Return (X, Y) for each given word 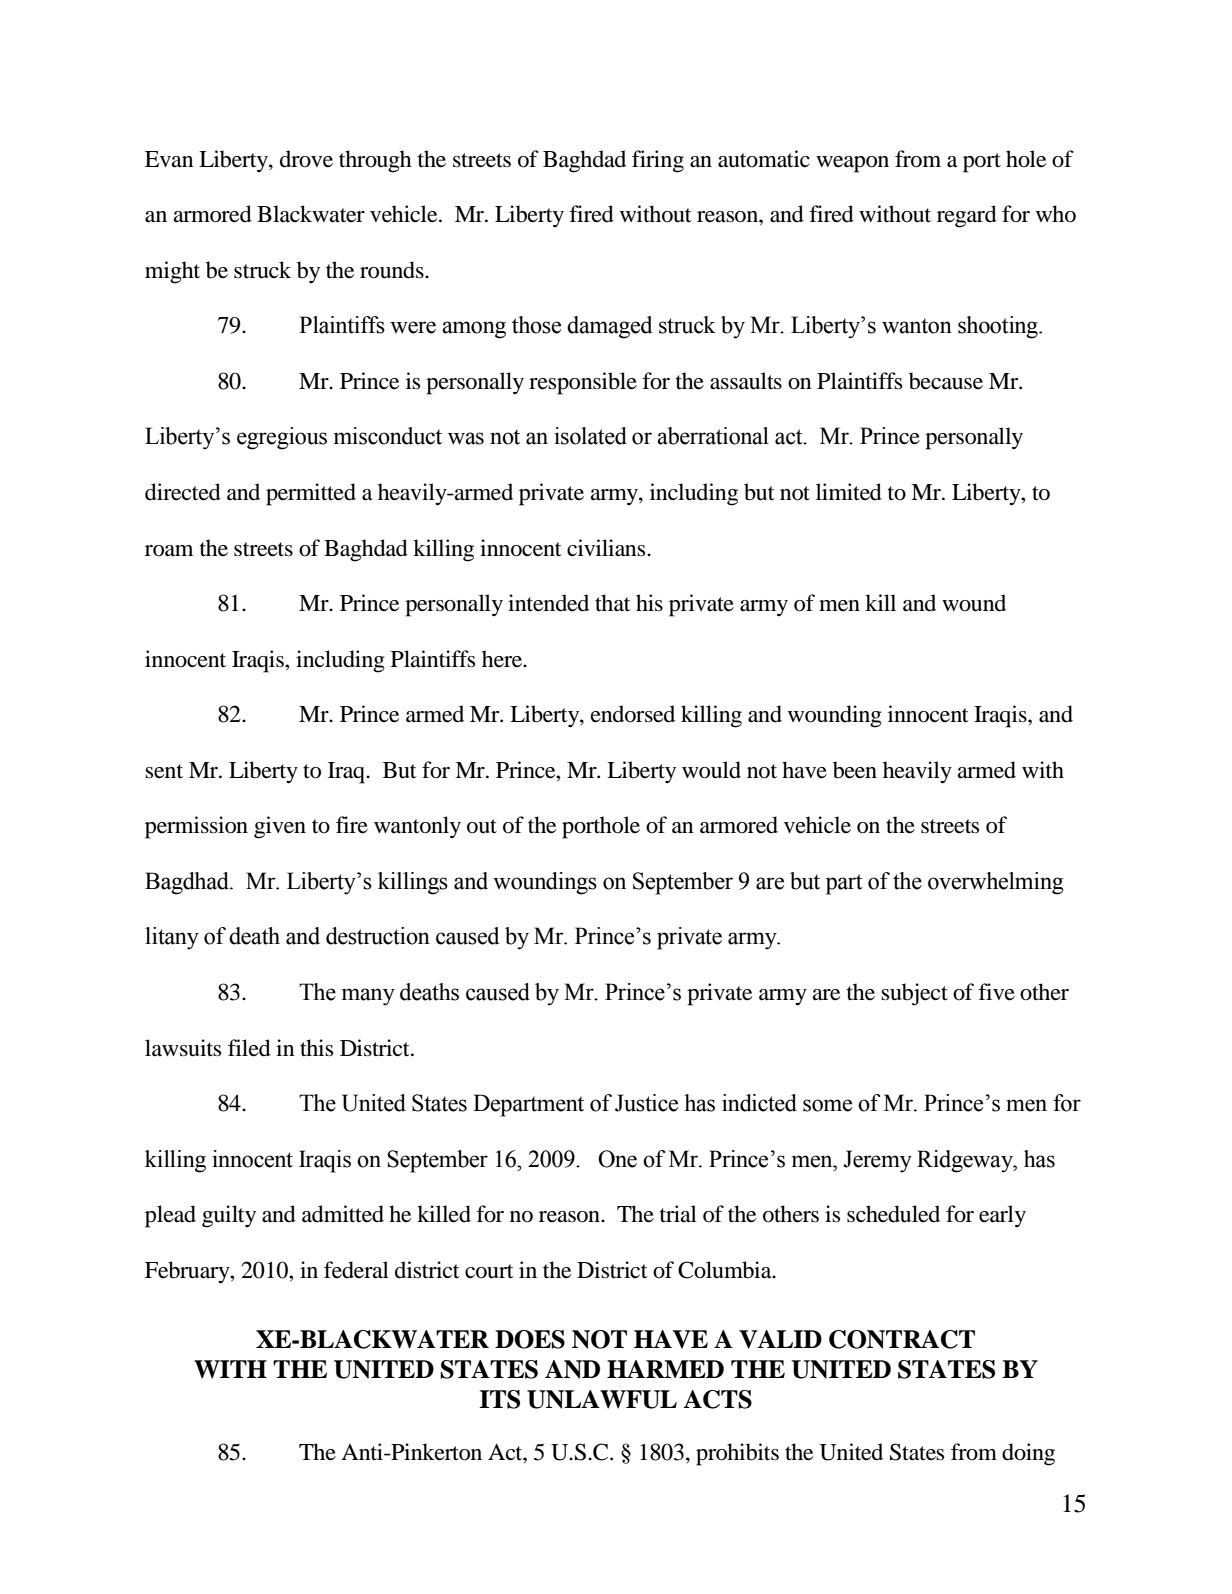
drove (306, 159)
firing (658, 161)
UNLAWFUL (602, 1399)
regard (967, 216)
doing (1028, 1454)
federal (356, 1270)
